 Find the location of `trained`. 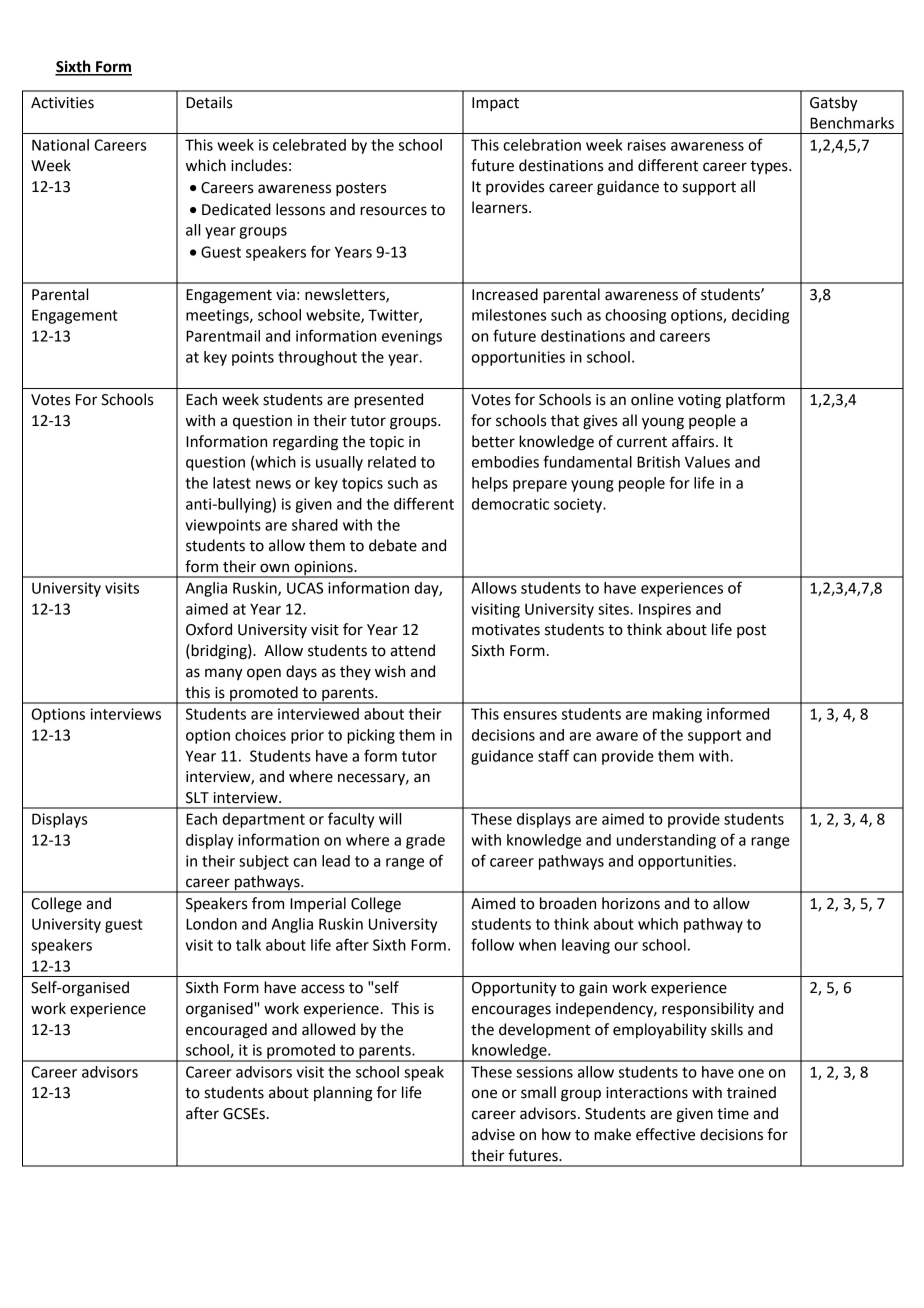

trained is located at coordinates (751, 1092).
